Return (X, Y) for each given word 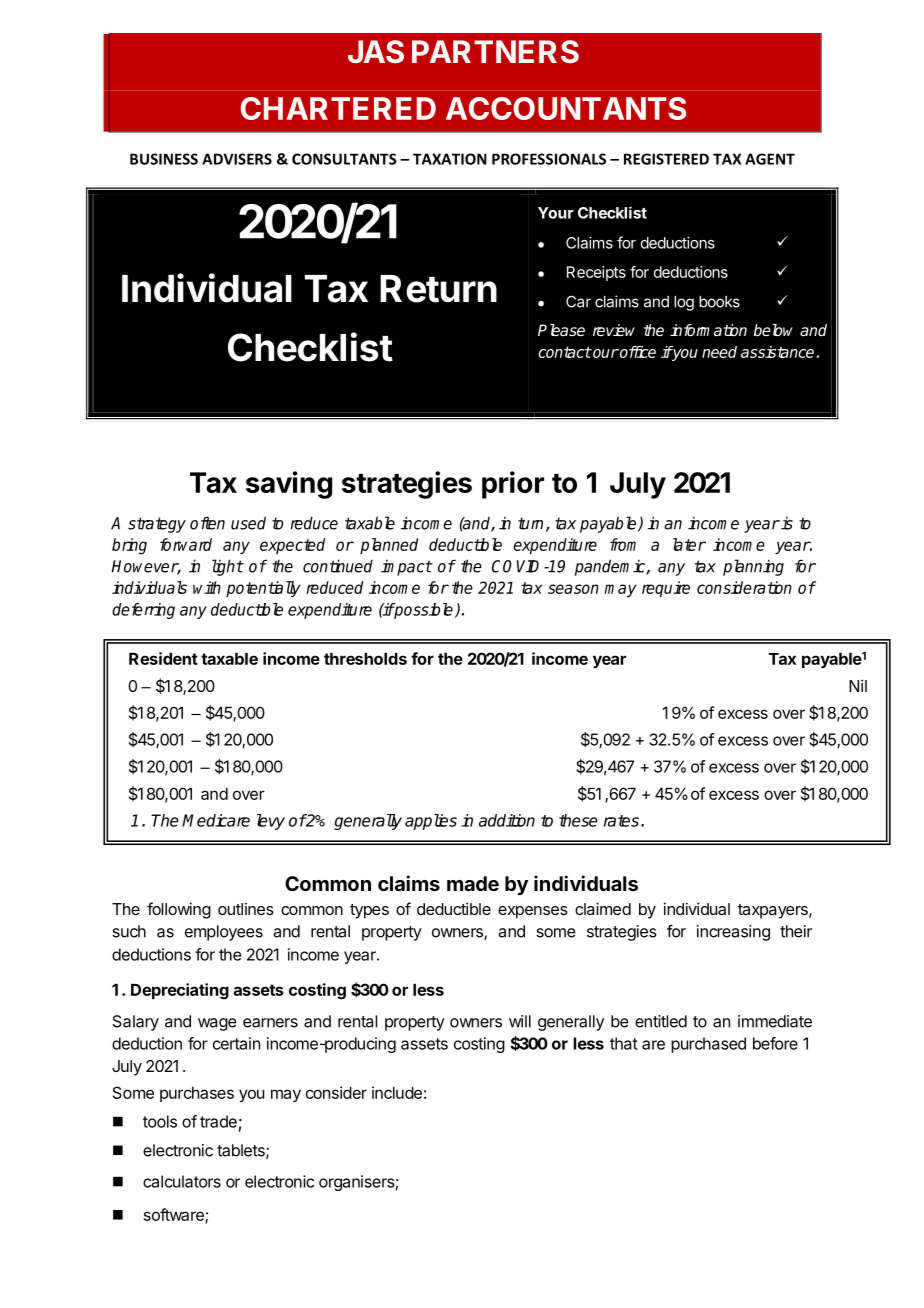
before (775, 1043)
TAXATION (450, 159)
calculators (182, 1181)
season (573, 589)
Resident (163, 658)
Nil (858, 685)
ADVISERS (237, 159)
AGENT (770, 159)
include (397, 1092)
